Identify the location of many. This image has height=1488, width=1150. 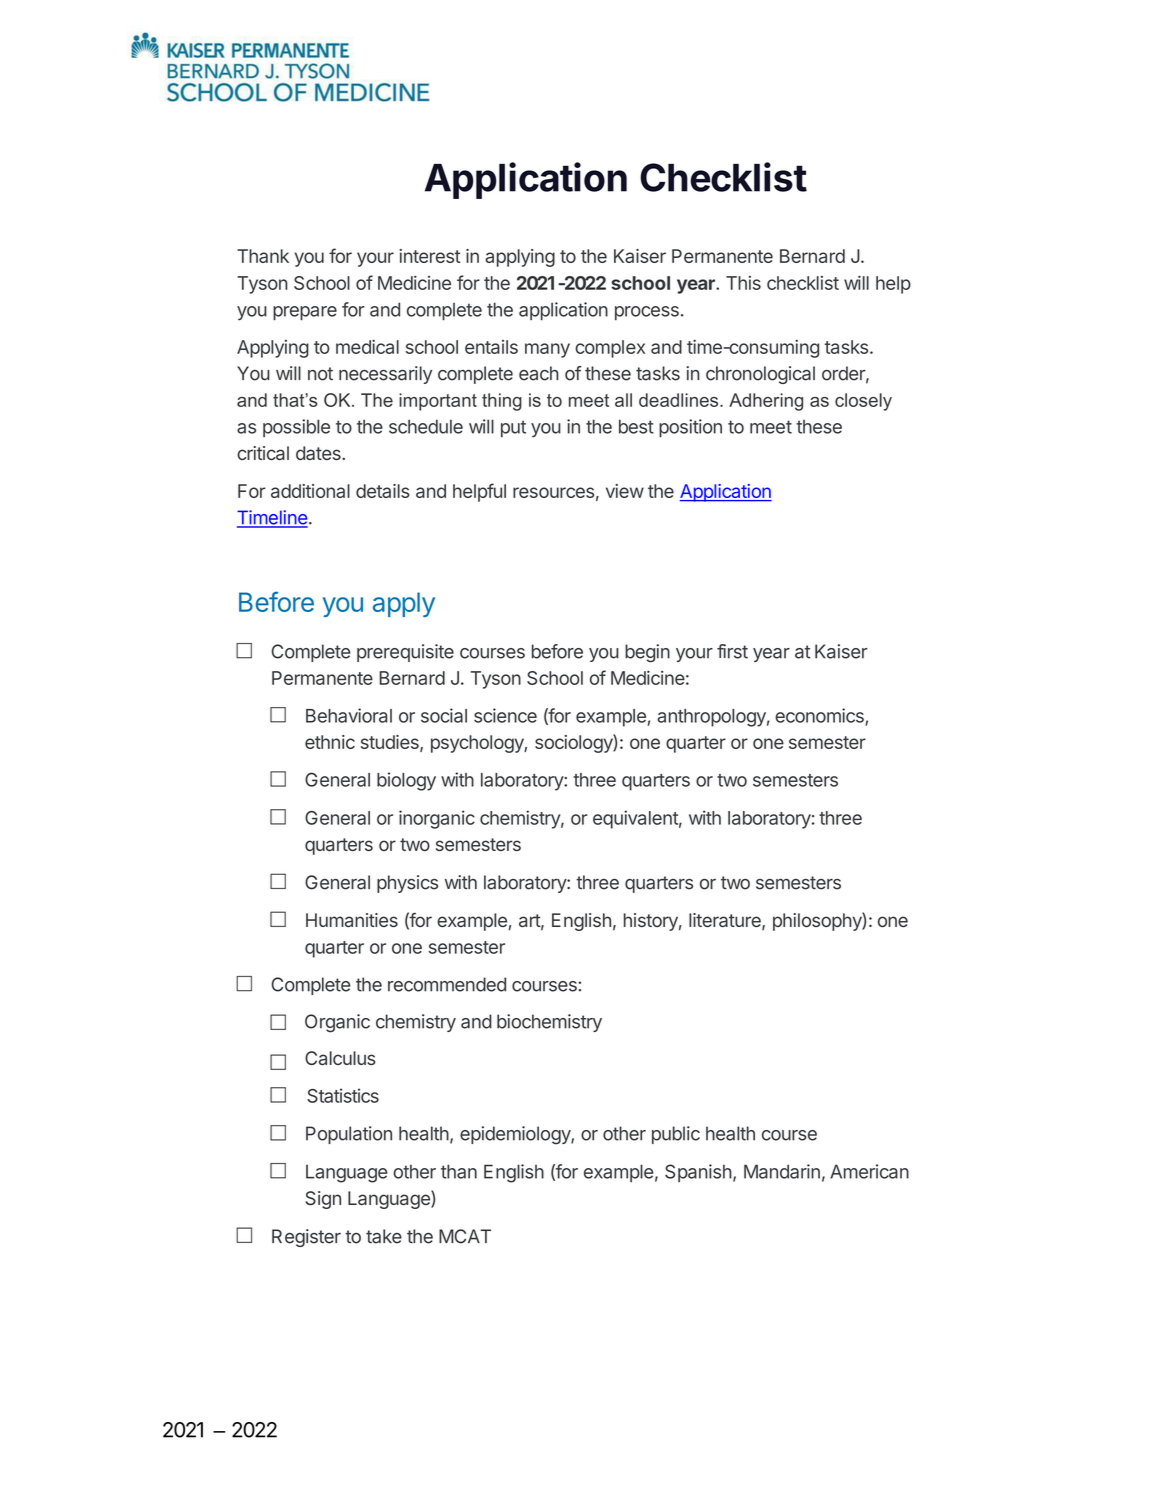
(547, 350).
